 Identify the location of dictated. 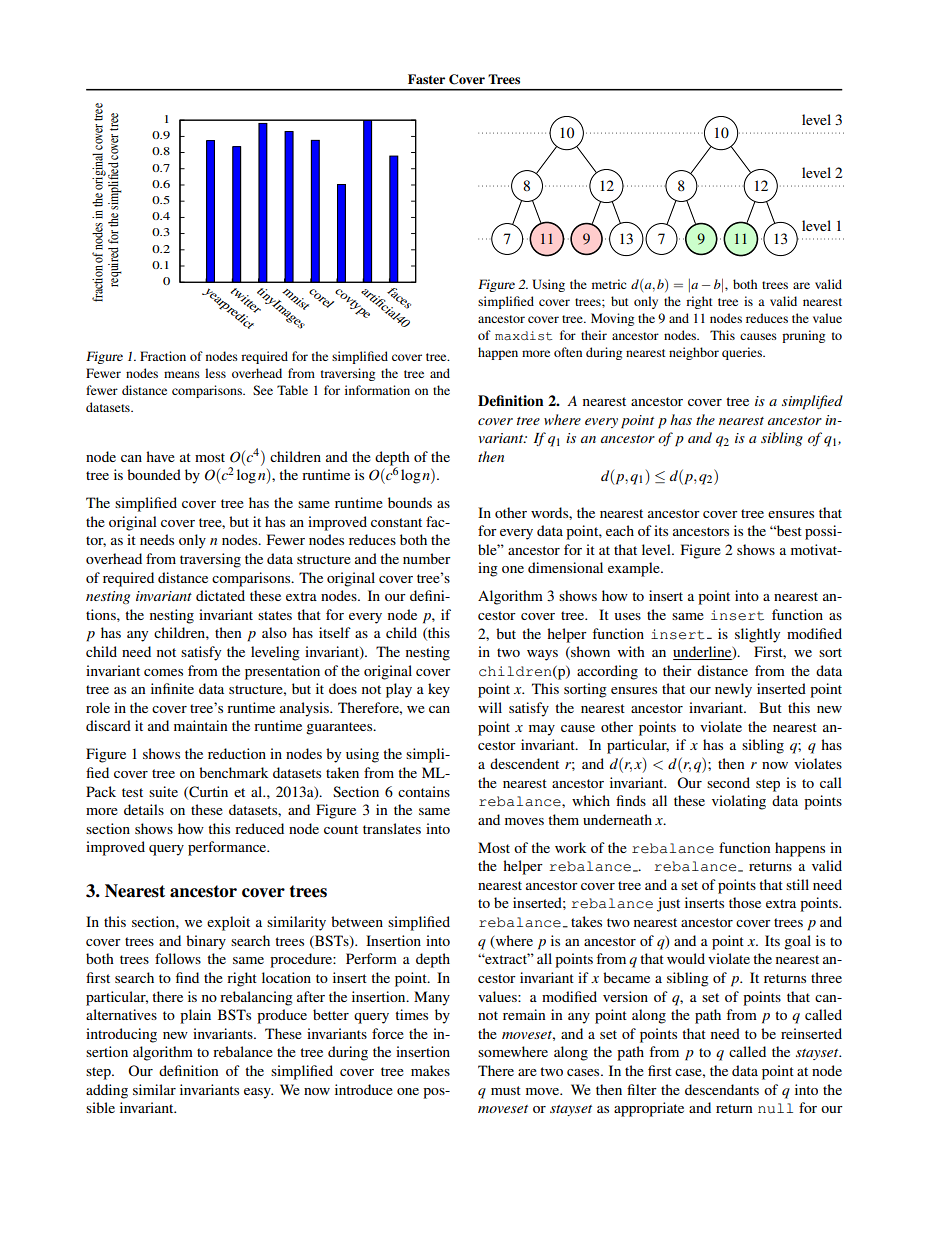
(220, 595).
